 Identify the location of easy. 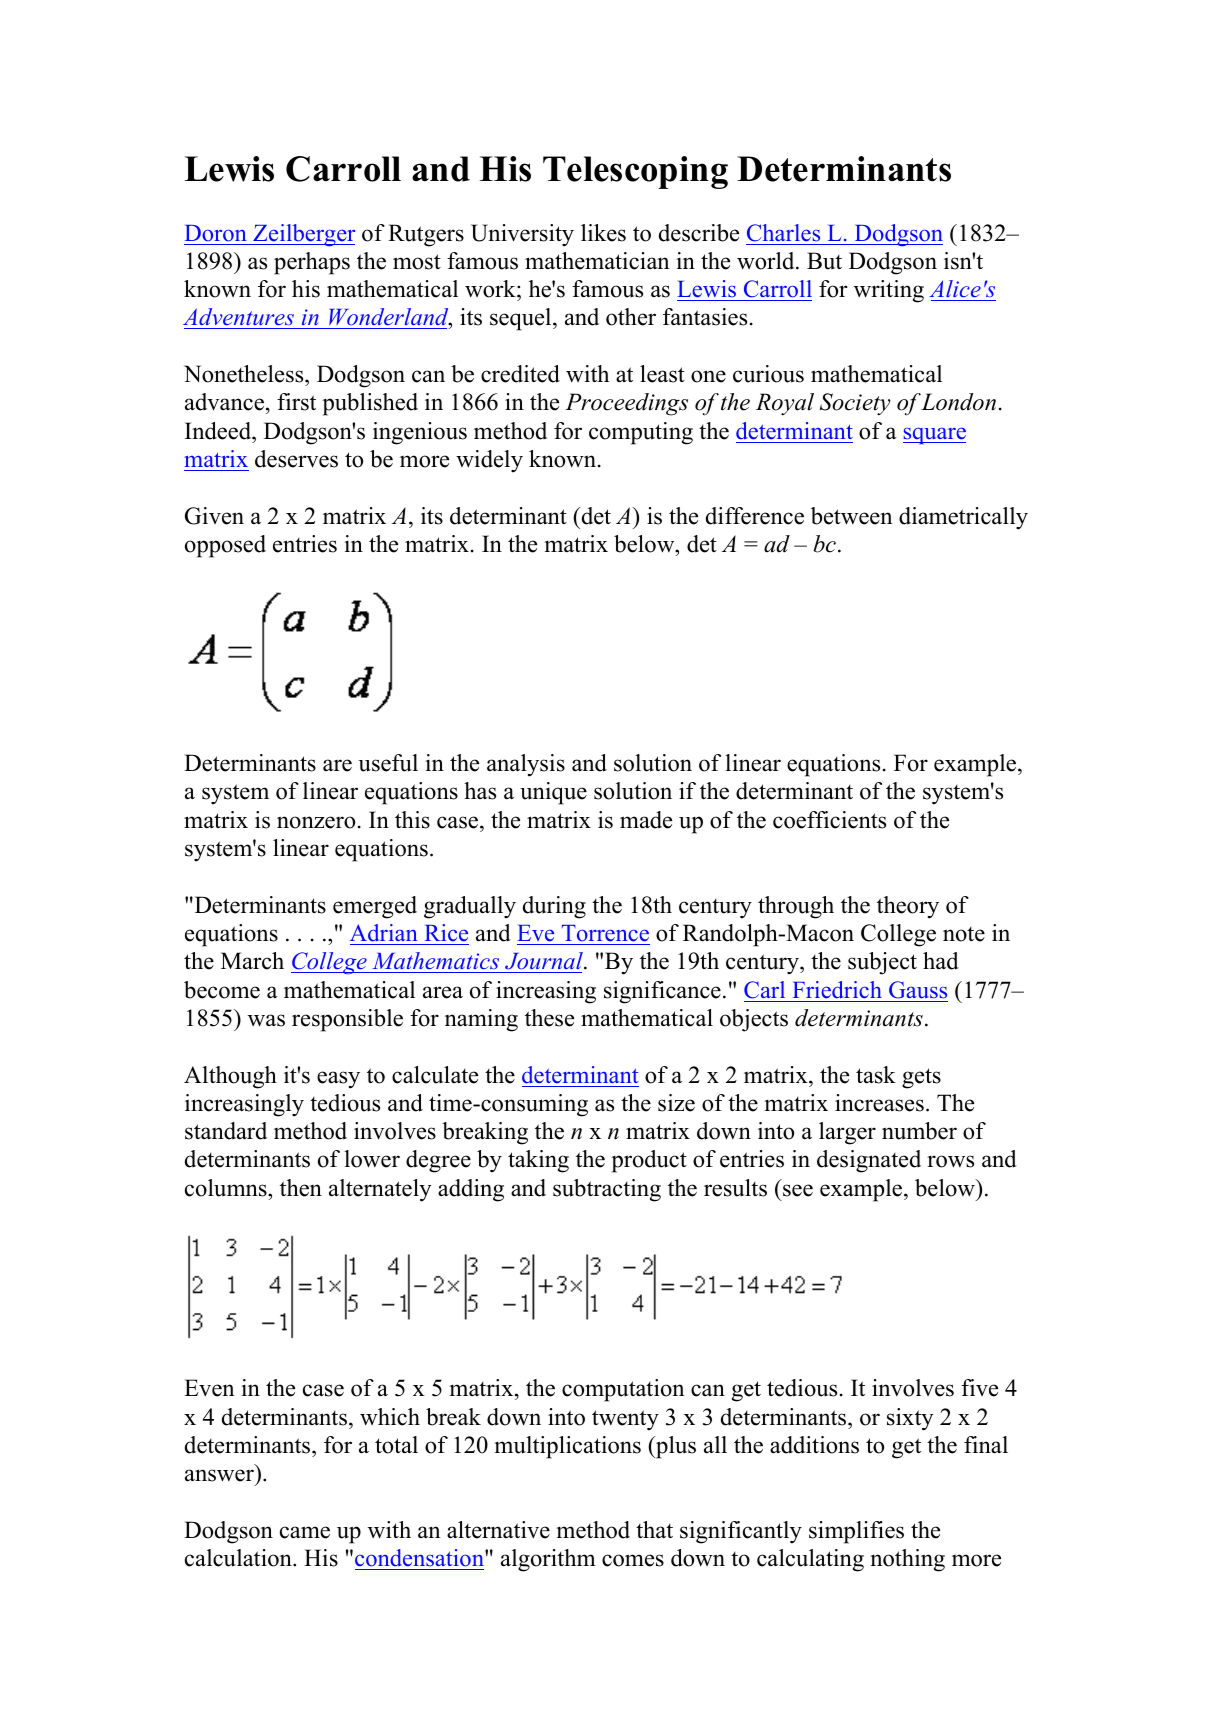
(338, 1080).
